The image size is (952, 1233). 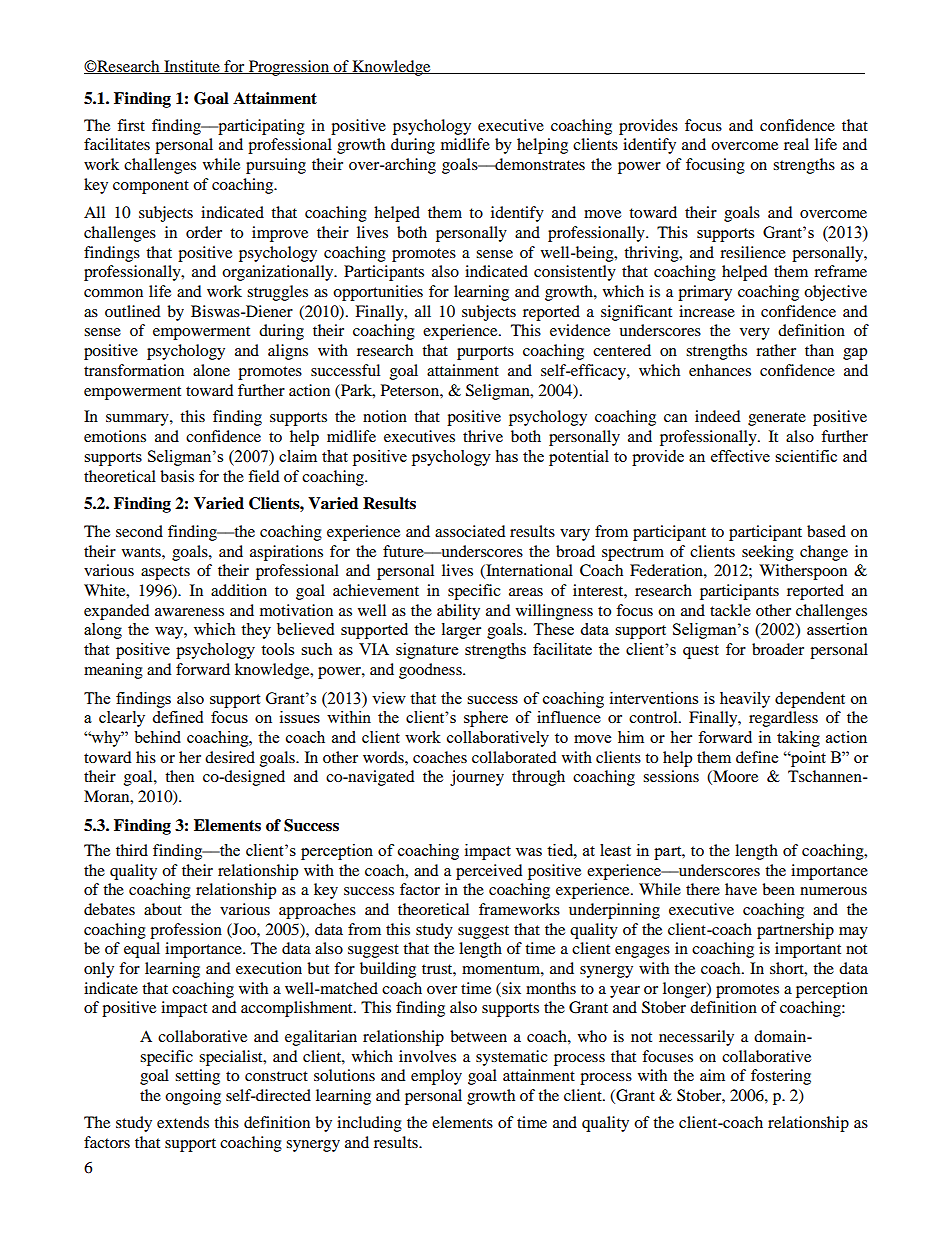 I want to click on taking, so click(x=798, y=739).
